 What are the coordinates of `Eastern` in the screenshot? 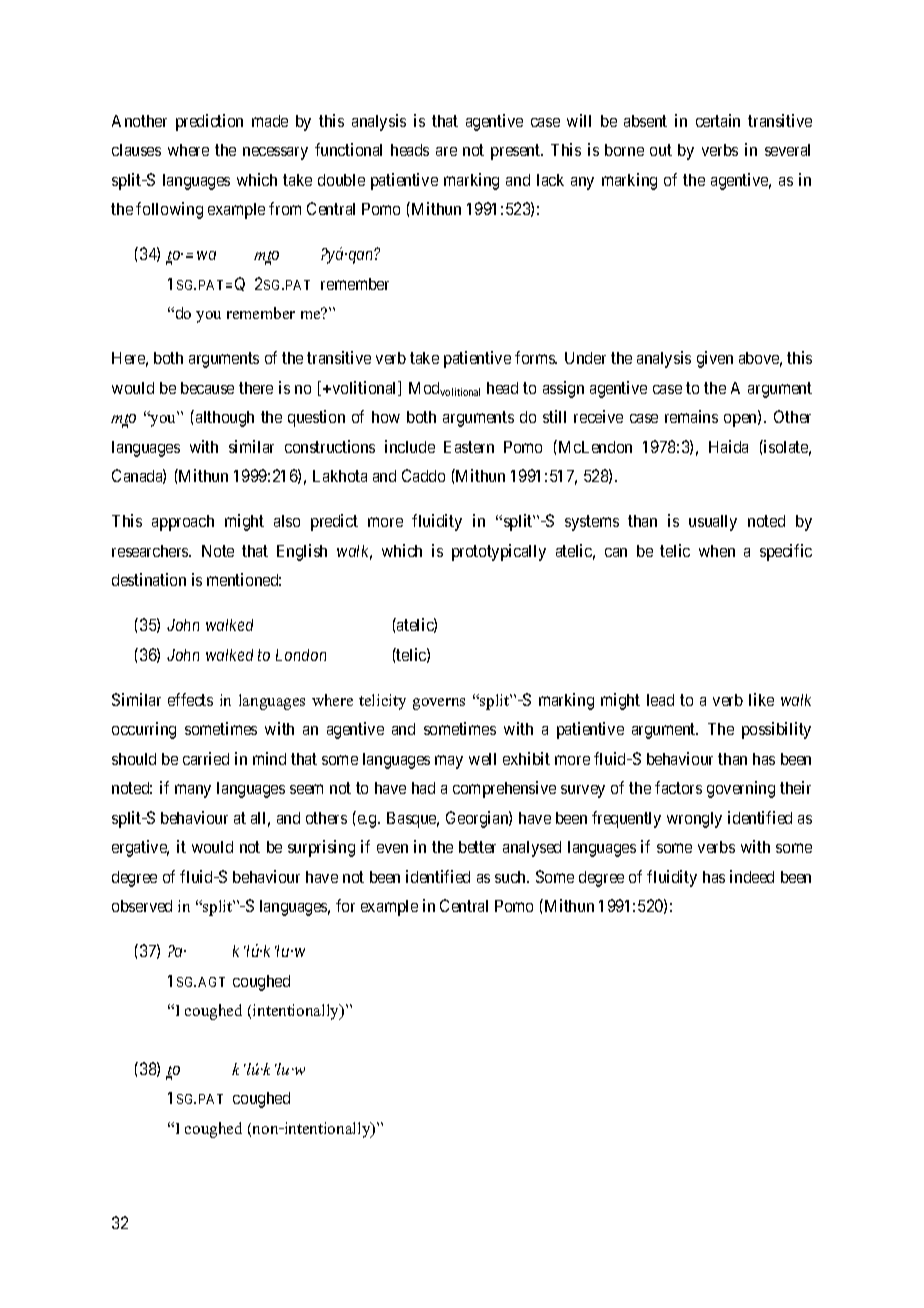 It's located at (469, 447).
